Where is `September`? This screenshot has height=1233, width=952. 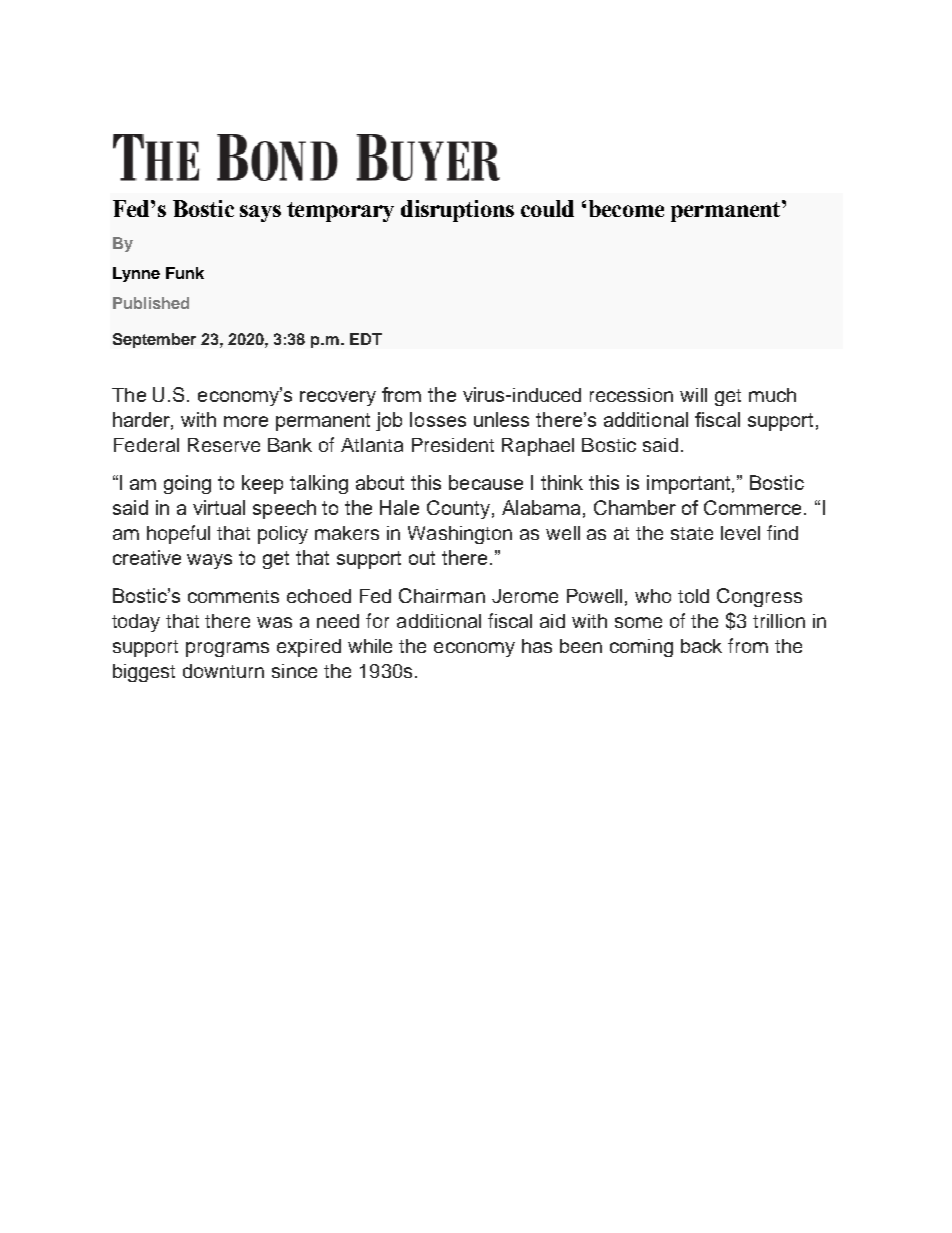 September is located at coordinates (154, 340).
